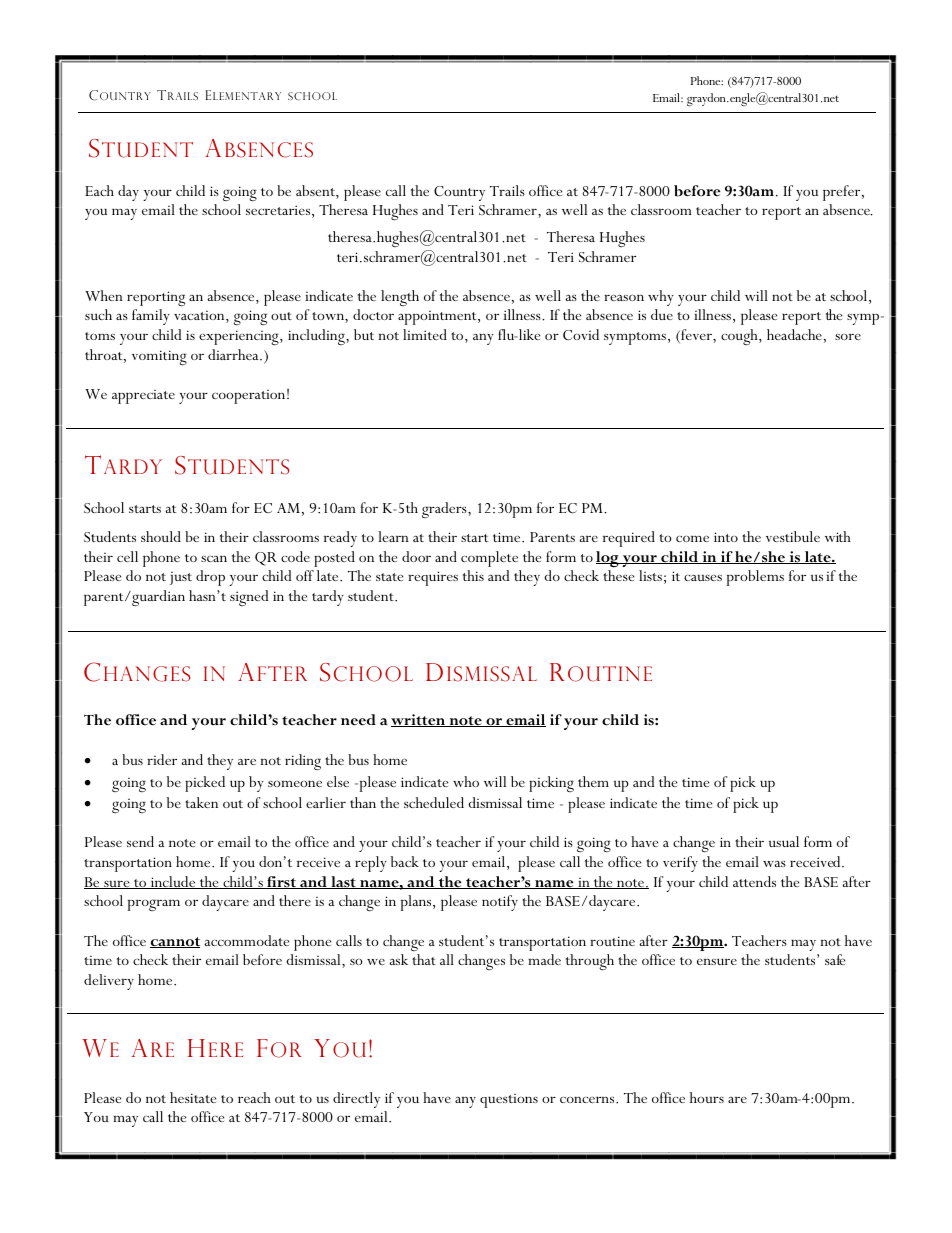 The width and height of the screenshot is (952, 1233). Describe the element at coordinates (784, 841) in the screenshot. I see `usual` at that location.
